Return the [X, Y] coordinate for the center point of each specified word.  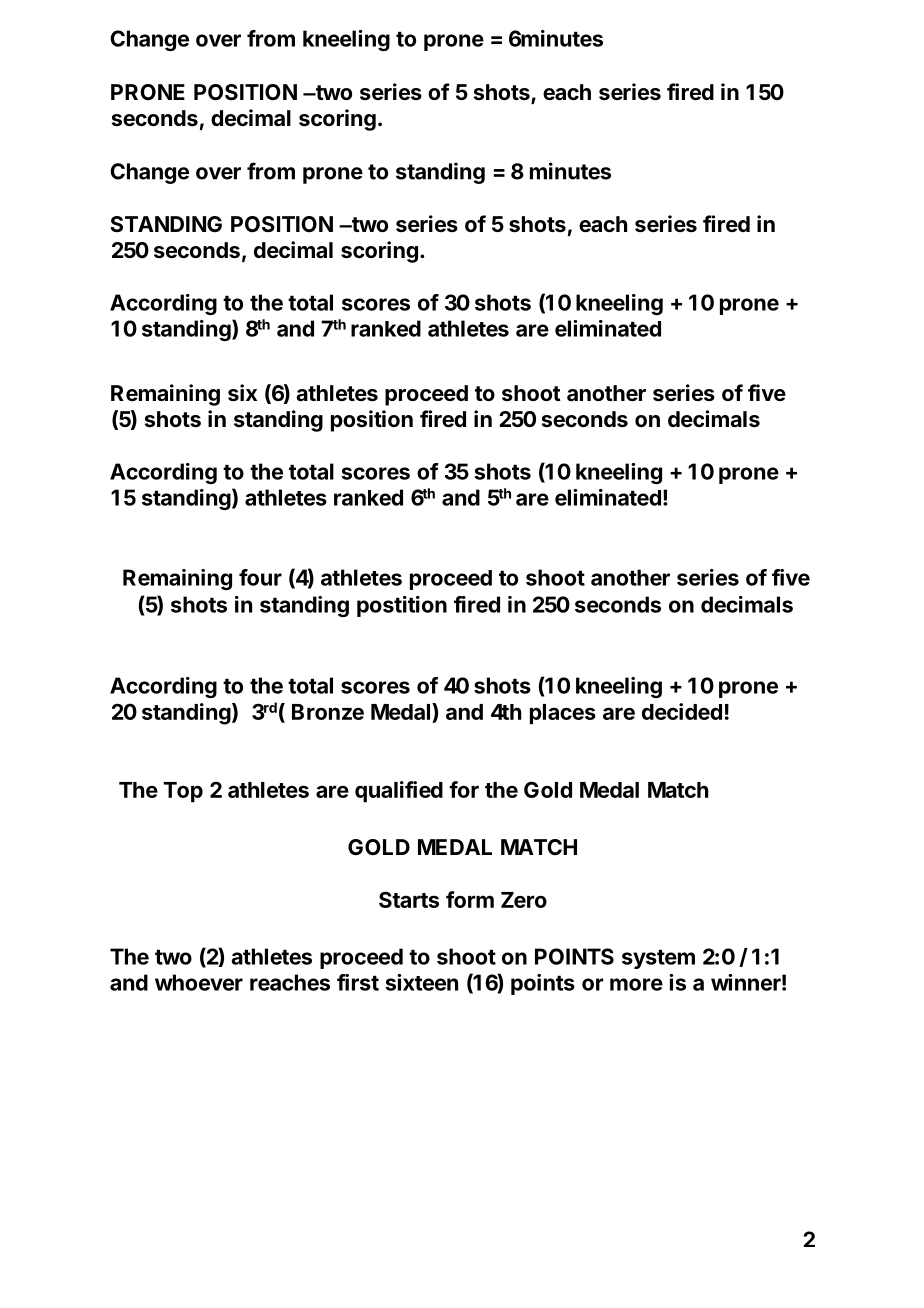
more [636, 984]
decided [682, 711]
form [470, 899]
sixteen [421, 982]
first [358, 982]
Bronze [328, 712]
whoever [199, 982]
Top [183, 792]
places [563, 714]
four [260, 577]
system [658, 959]
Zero [524, 900]
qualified [399, 791]
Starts [409, 899]
